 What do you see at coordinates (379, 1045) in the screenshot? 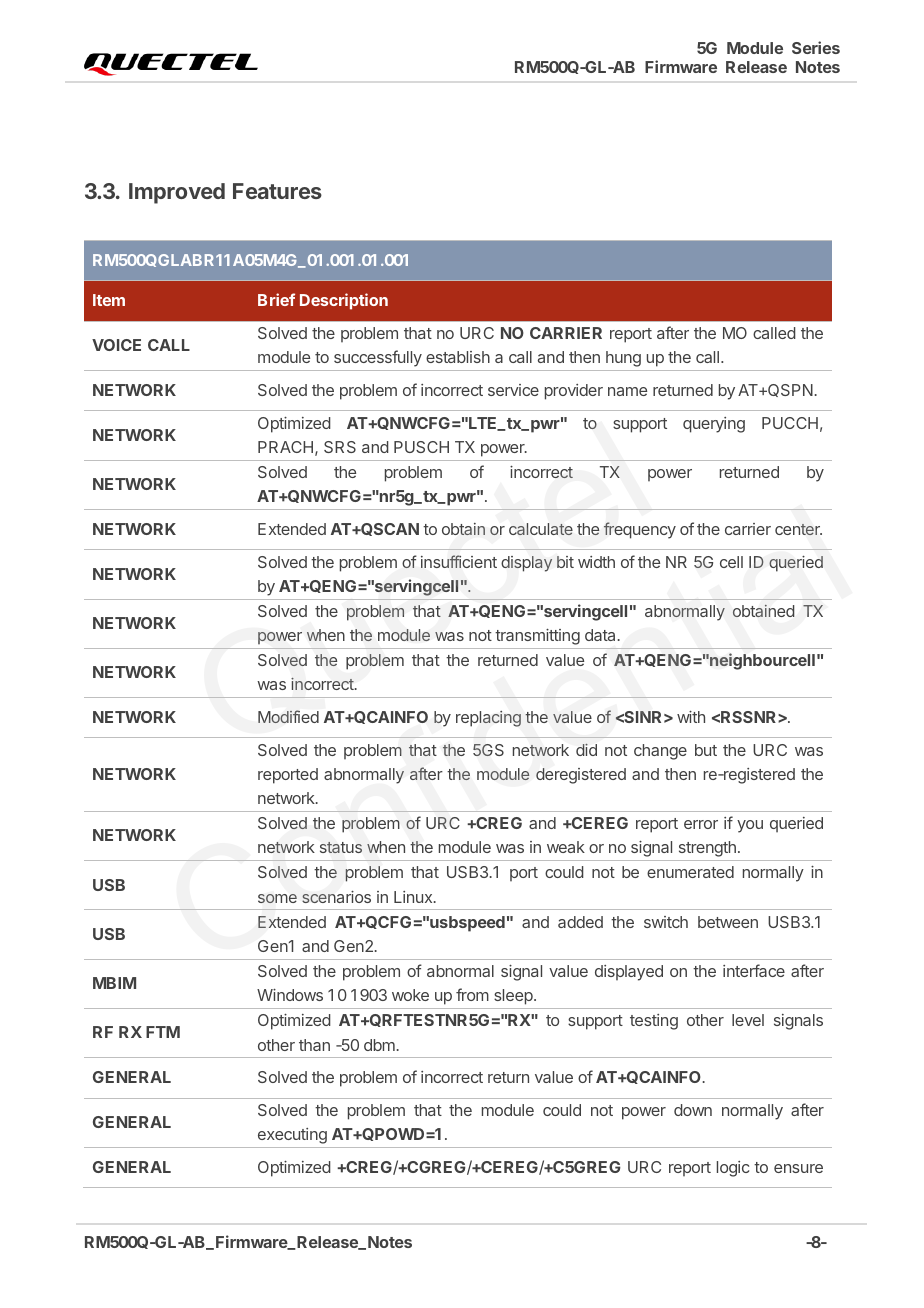
I see `dbm` at bounding box center [379, 1045].
